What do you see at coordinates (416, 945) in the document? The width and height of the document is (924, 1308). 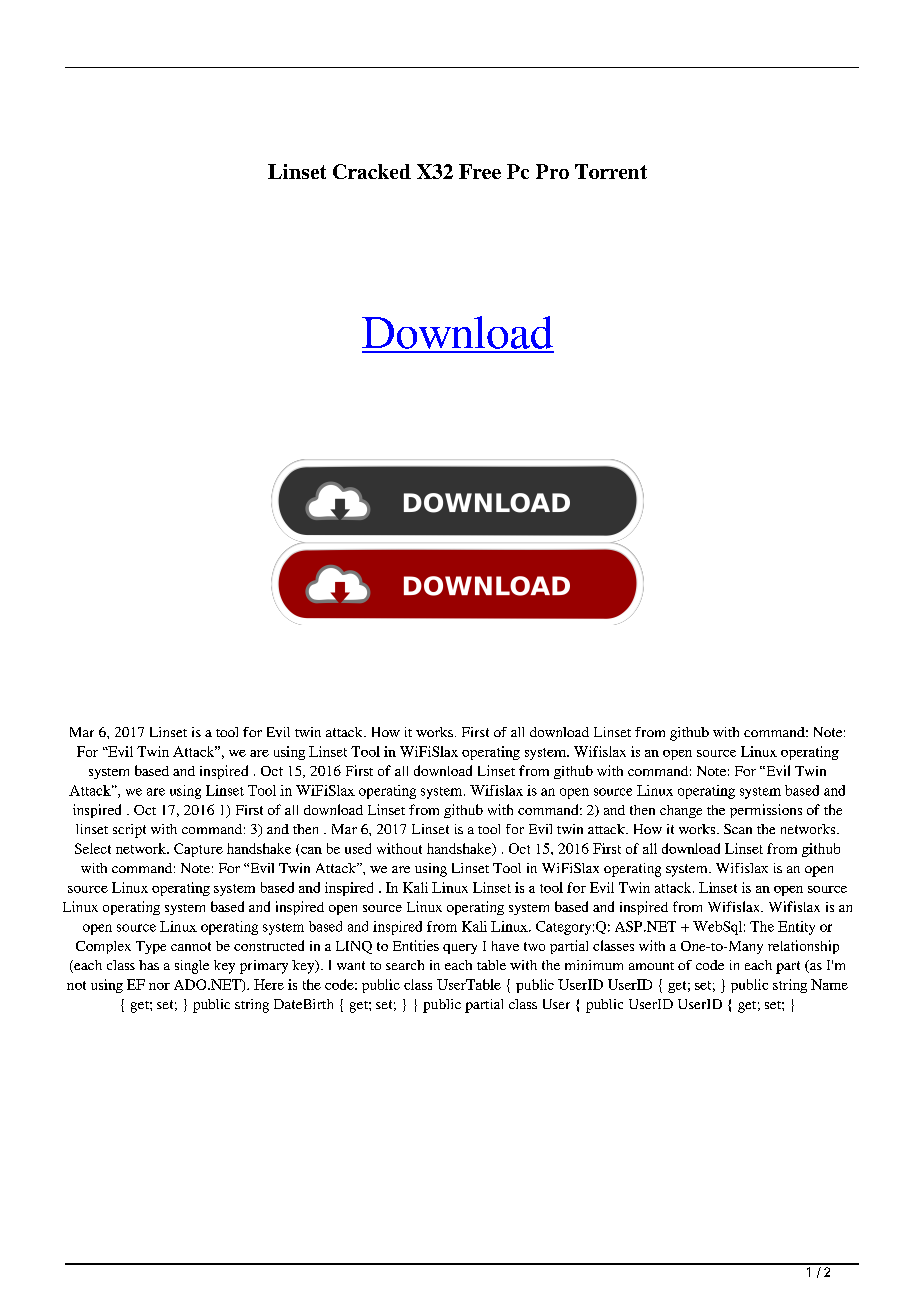 I see `Entities` at bounding box center [416, 945].
